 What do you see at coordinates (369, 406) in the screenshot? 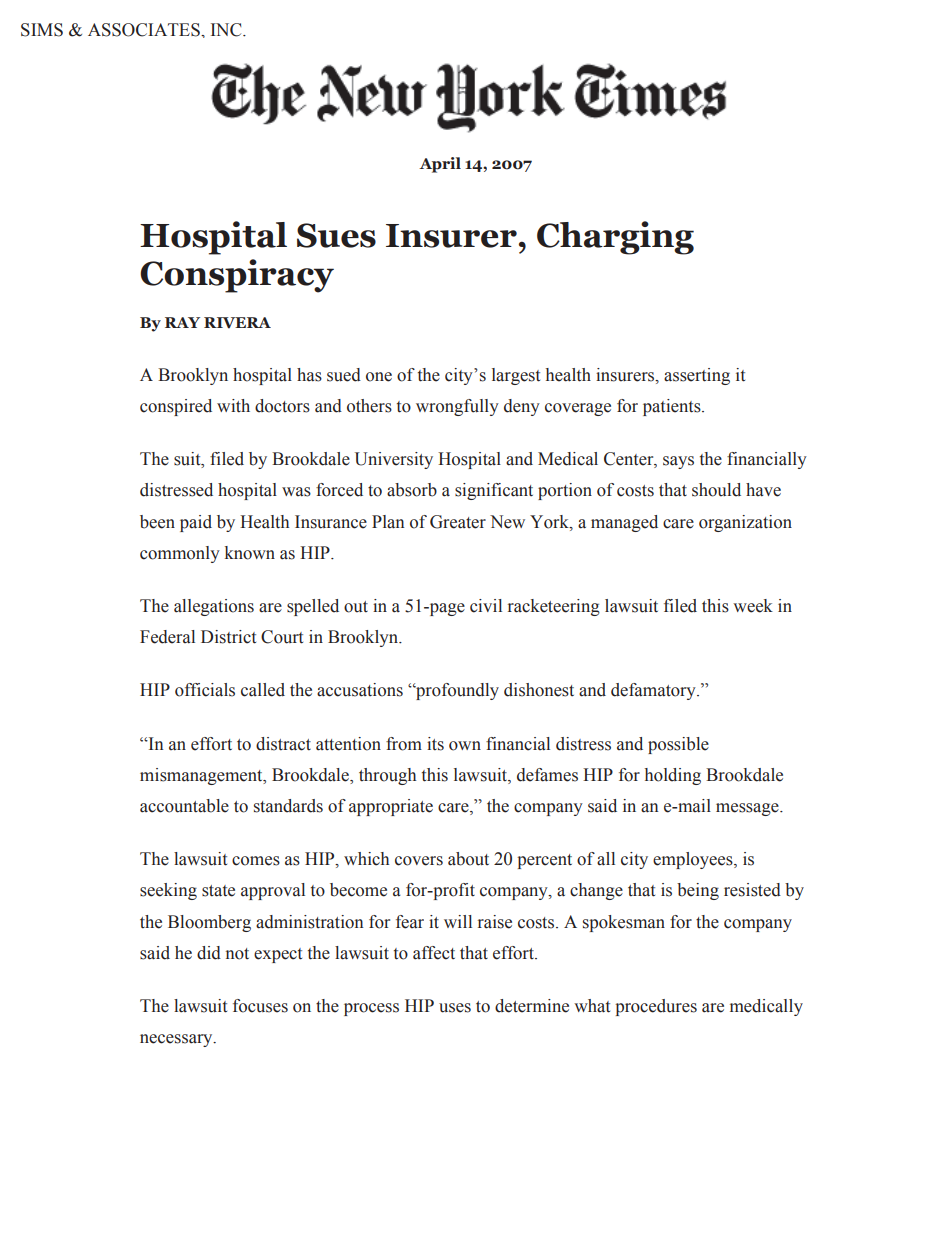
I see `others` at bounding box center [369, 406].
